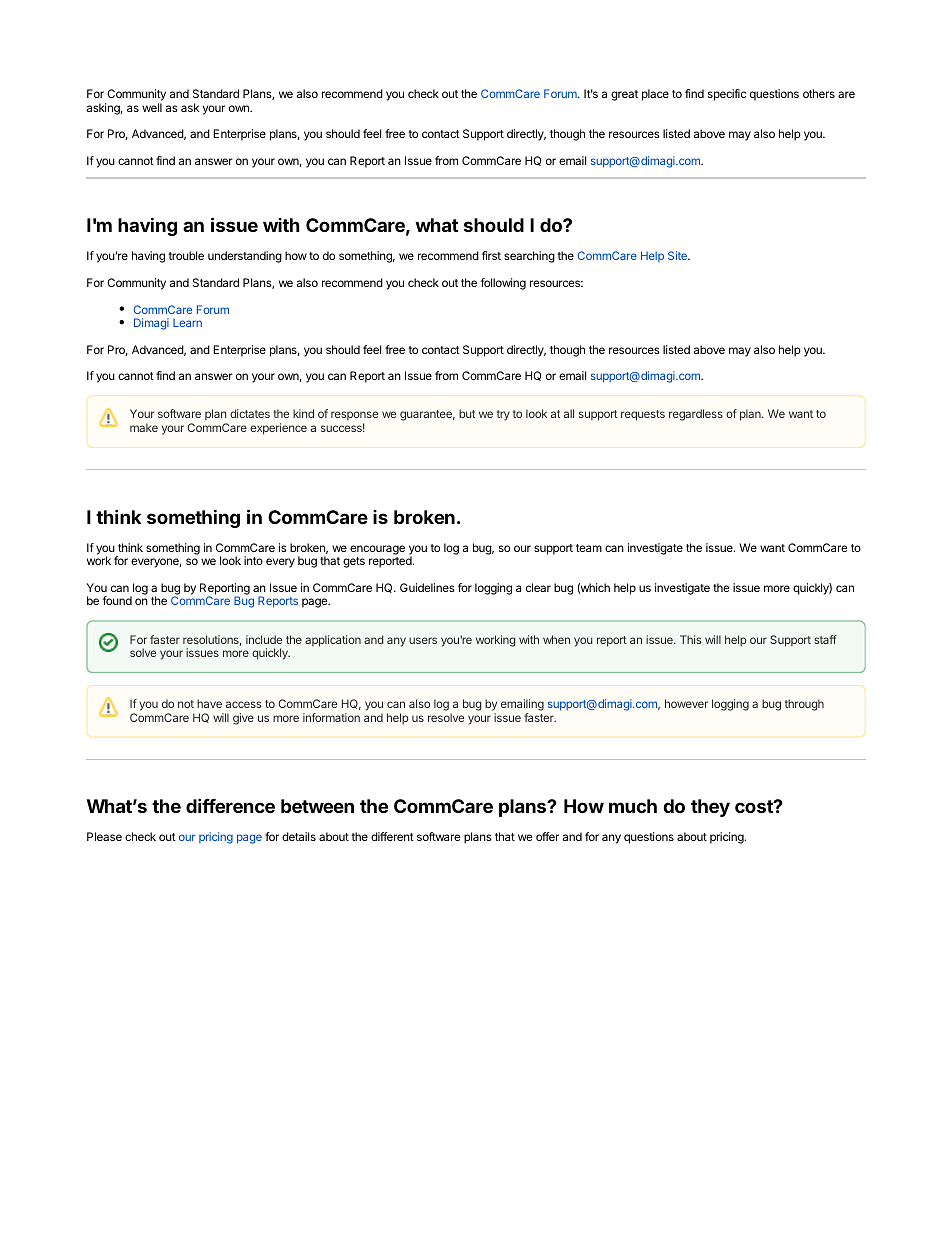  Describe the element at coordinates (467, 413) in the screenshot. I see `but` at that location.
